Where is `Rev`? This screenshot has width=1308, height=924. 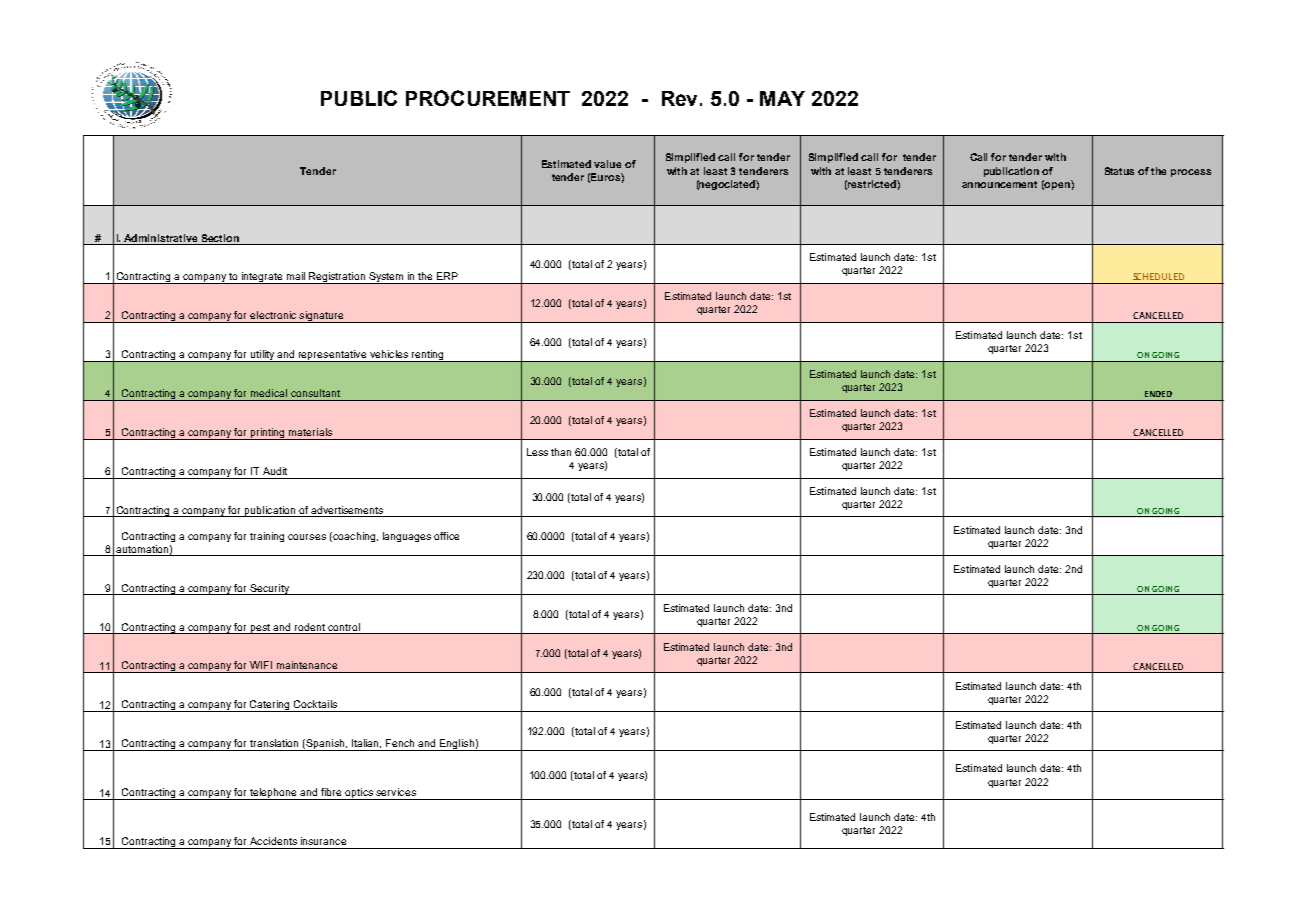
Rev is located at coordinates (681, 98).
